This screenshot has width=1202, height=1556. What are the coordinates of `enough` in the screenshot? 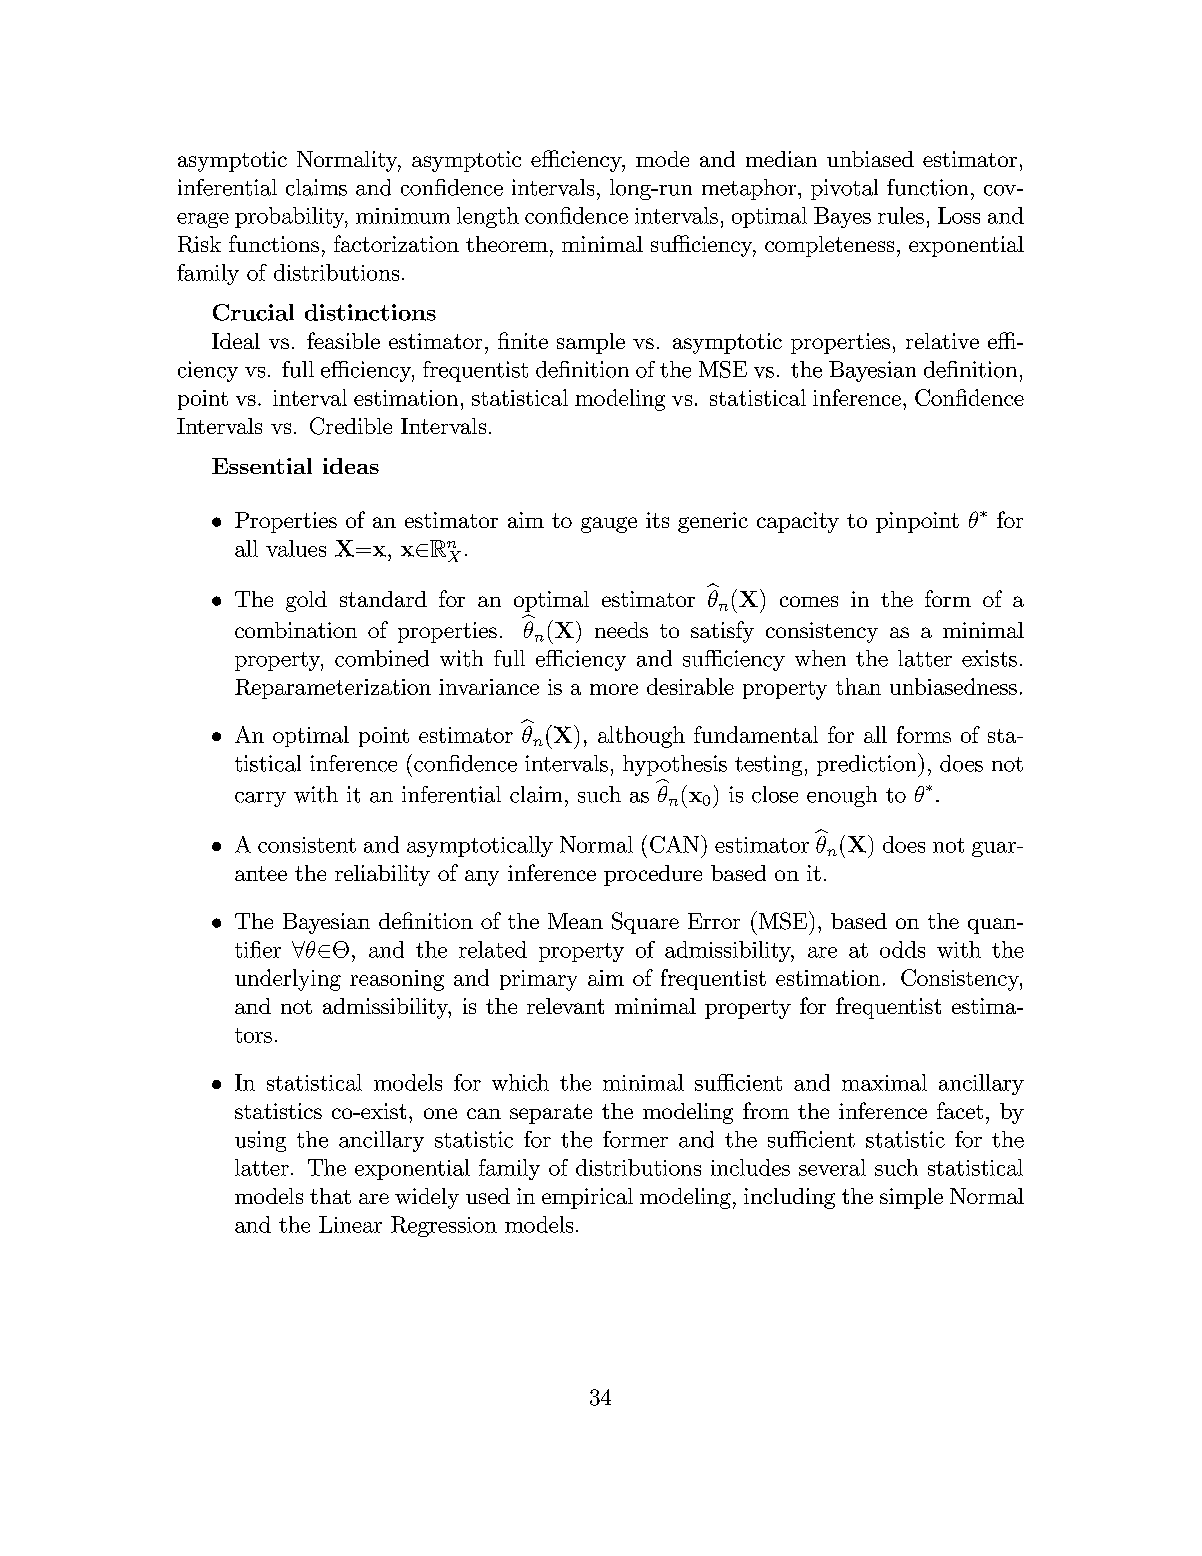 It's located at (842, 796).
